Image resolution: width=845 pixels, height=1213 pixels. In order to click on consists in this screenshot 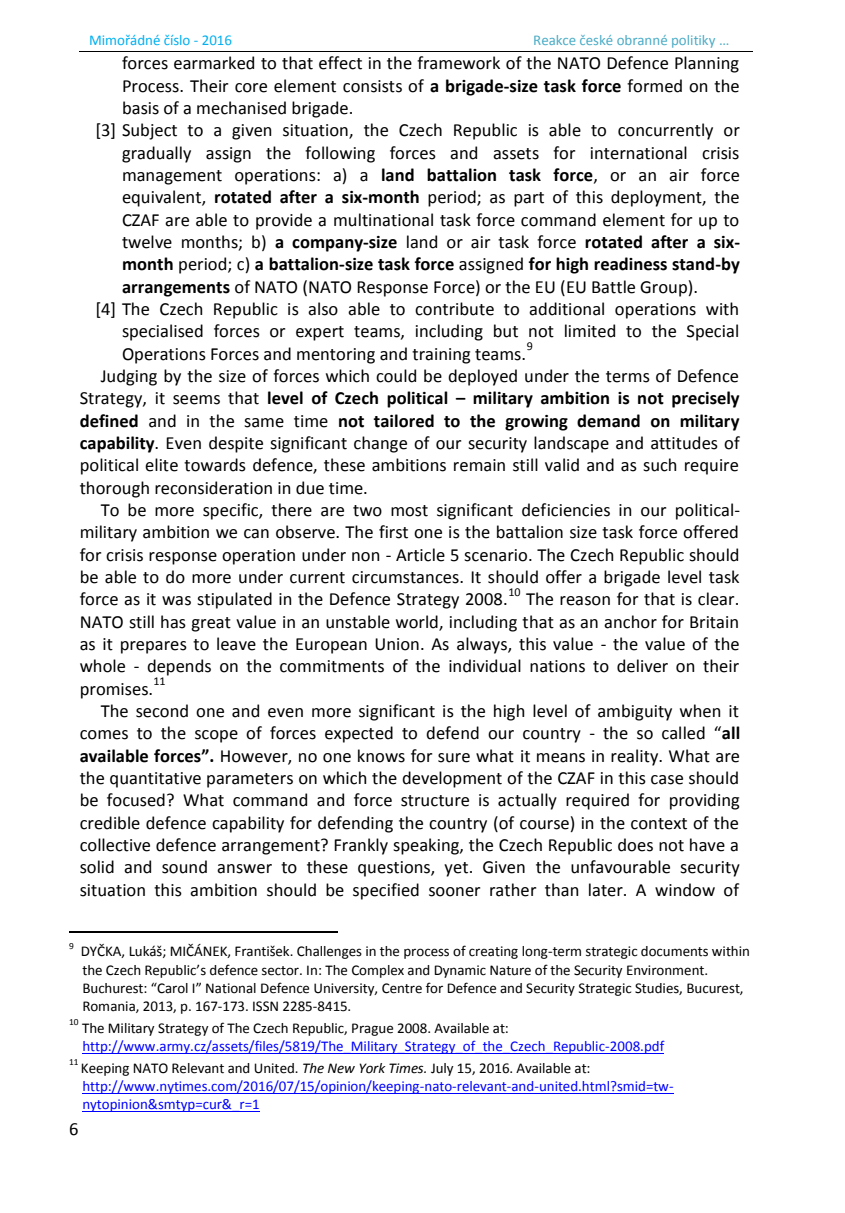, I will do `click(372, 86)`.
